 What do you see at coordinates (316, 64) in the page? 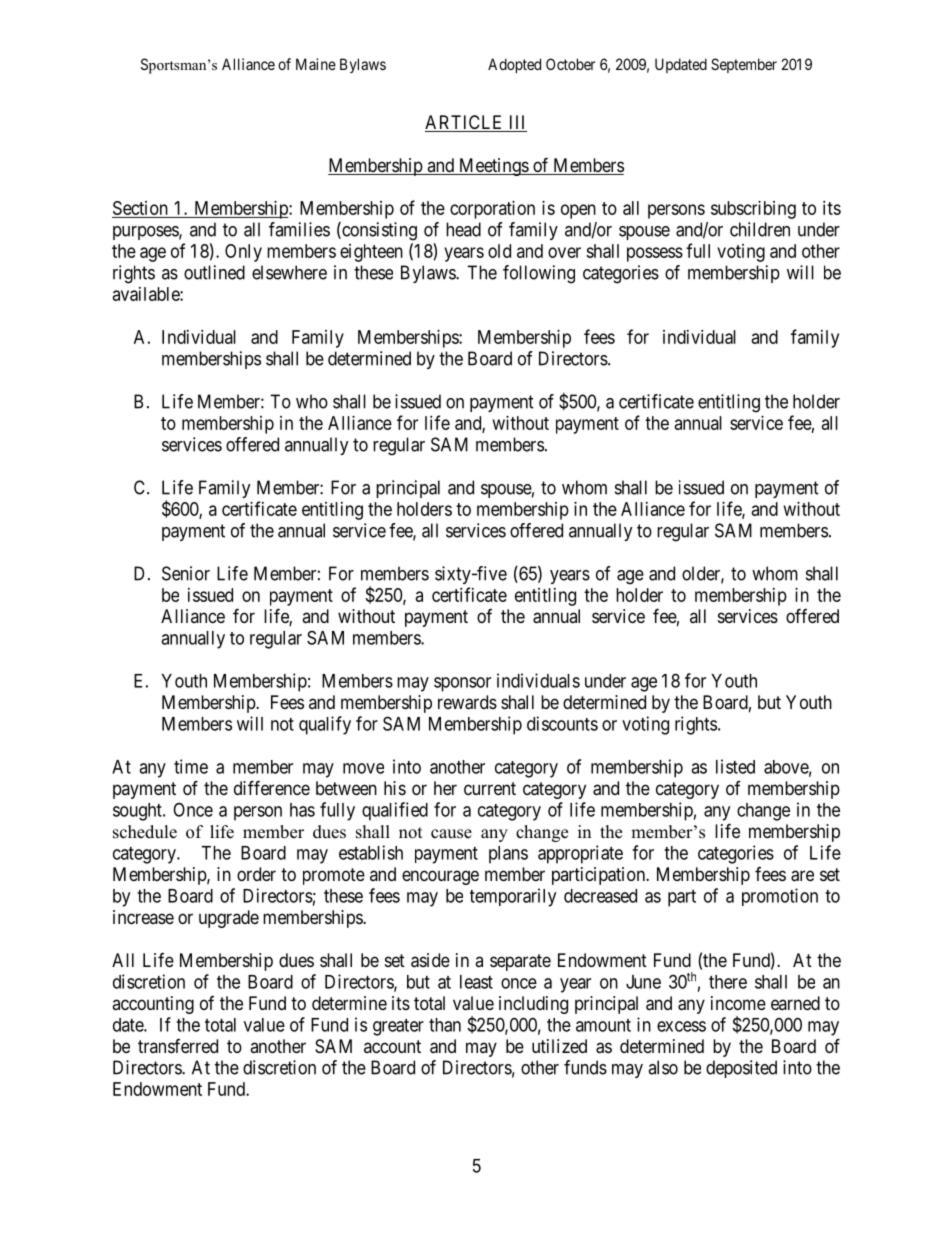
I see `Maine` at bounding box center [316, 64].
